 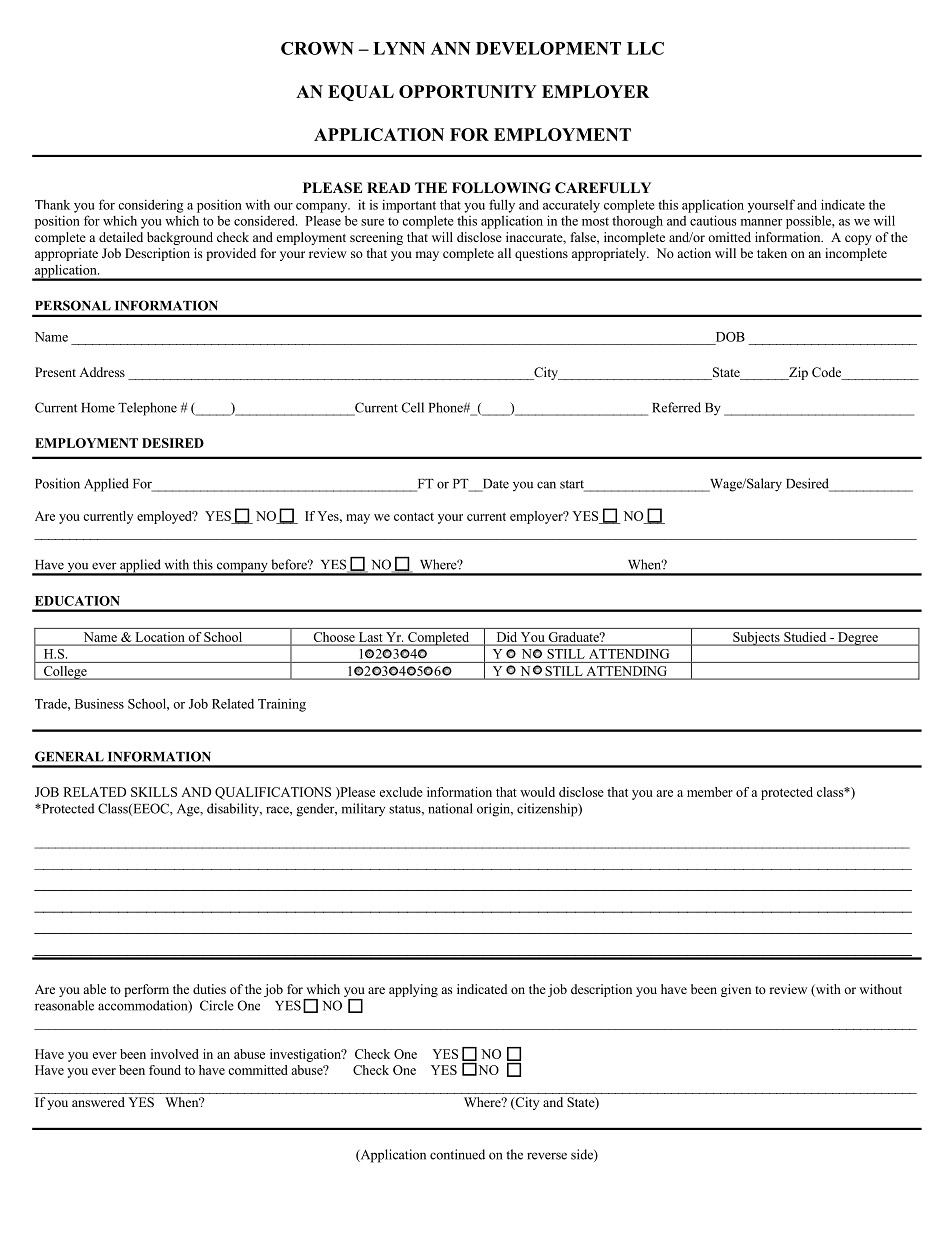 What do you see at coordinates (414, 516) in the screenshot?
I see `contact` at bounding box center [414, 516].
